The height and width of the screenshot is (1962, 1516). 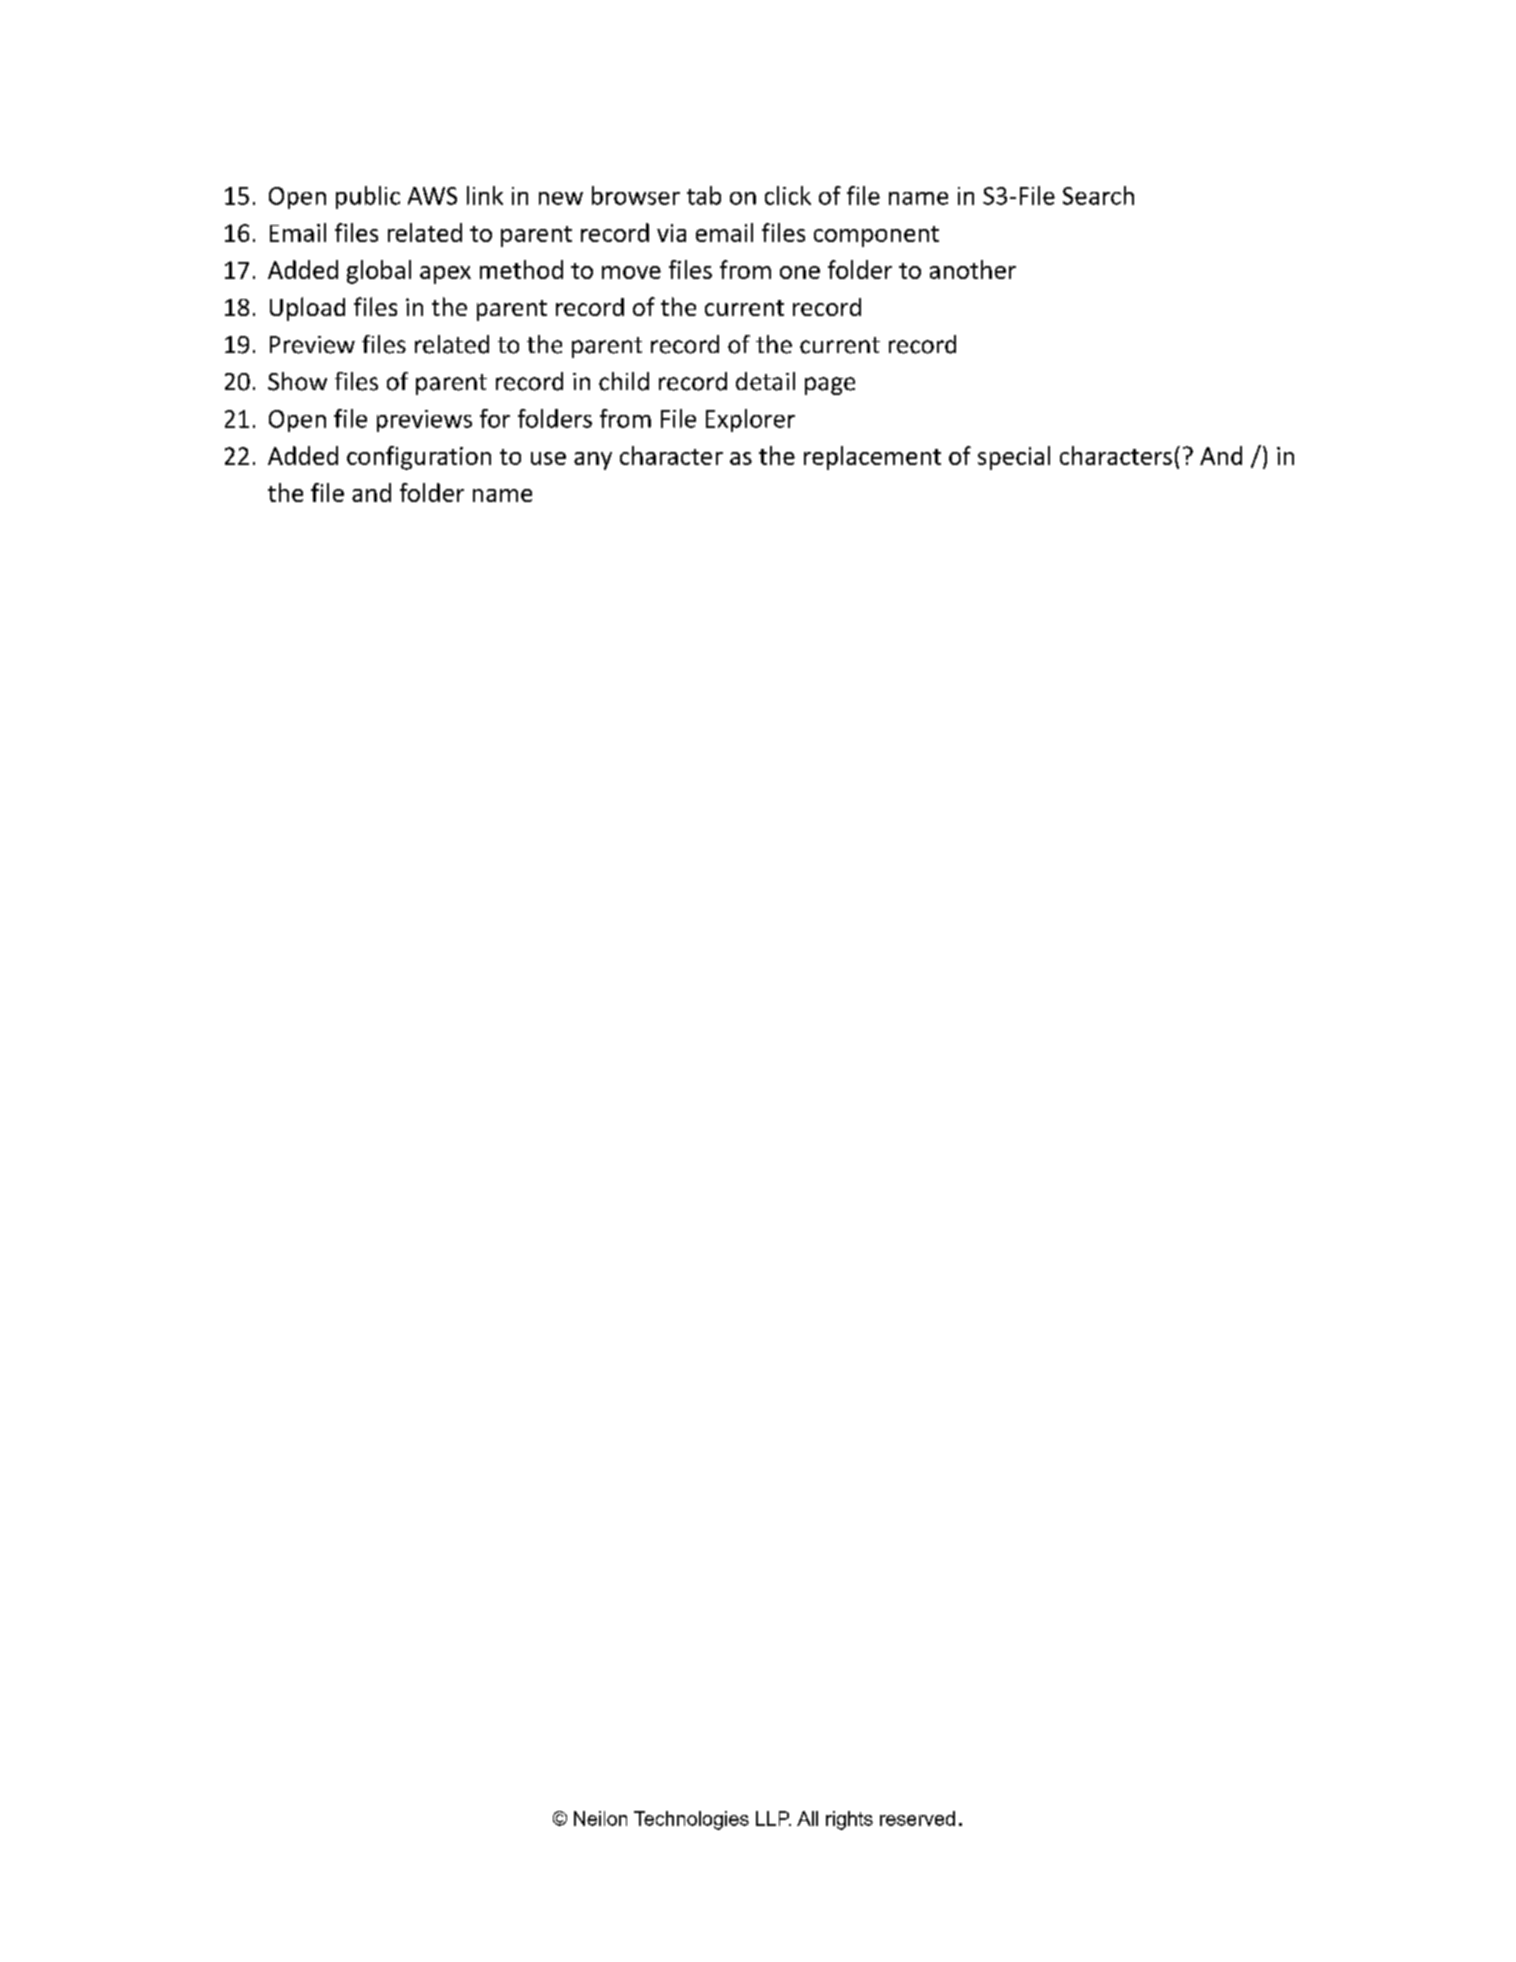 What do you see at coordinates (419, 458) in the screenshot?
I see `configuration` at bounding box center [419, 458].
